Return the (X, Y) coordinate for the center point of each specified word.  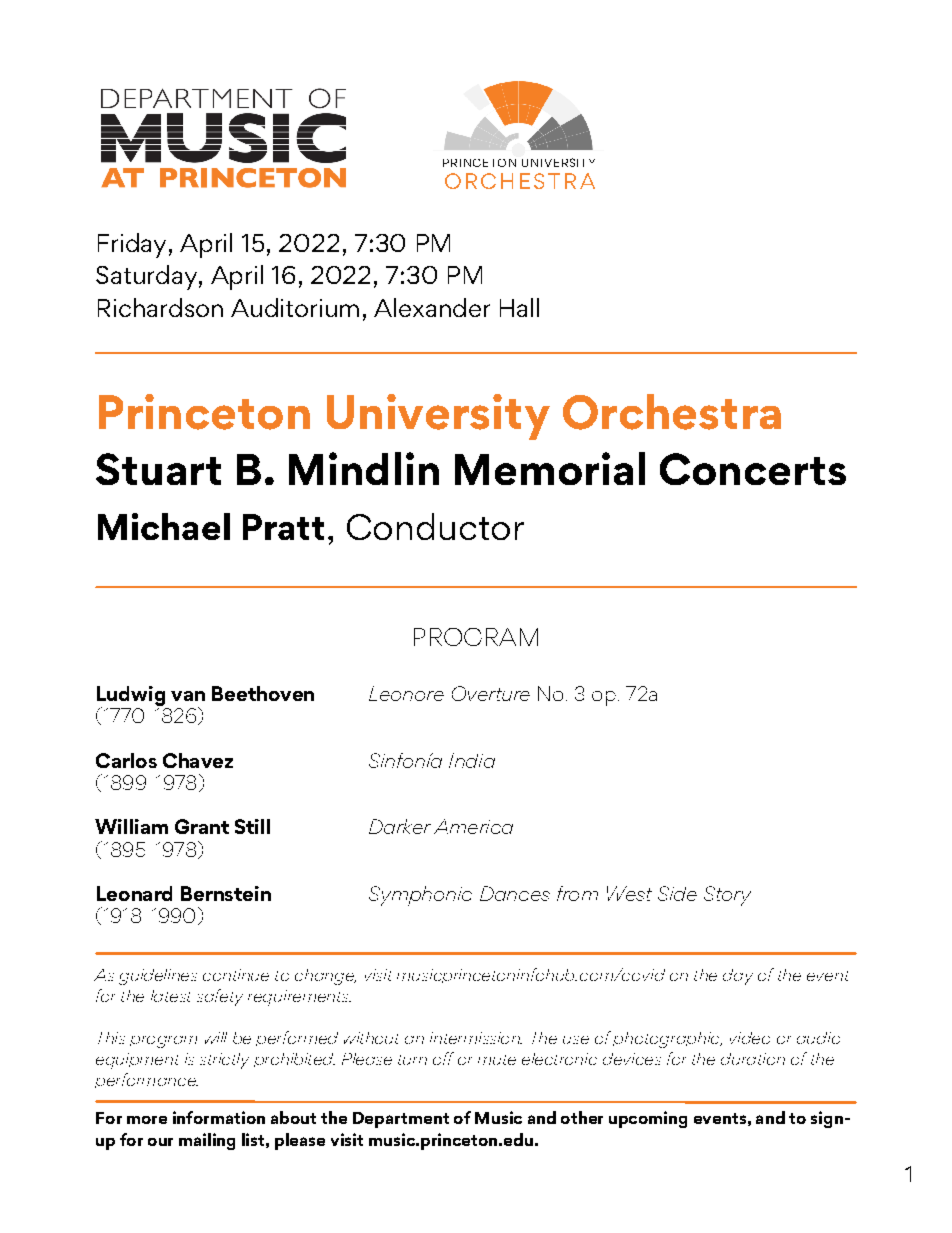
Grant (202, 826)
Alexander (432, 307)
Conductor (435, 526)
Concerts (753, 469)
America (473, 826)
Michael (164, 526)
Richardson (160, 307)
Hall (519, 307)
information (219, 1117)
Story (727, 896)
